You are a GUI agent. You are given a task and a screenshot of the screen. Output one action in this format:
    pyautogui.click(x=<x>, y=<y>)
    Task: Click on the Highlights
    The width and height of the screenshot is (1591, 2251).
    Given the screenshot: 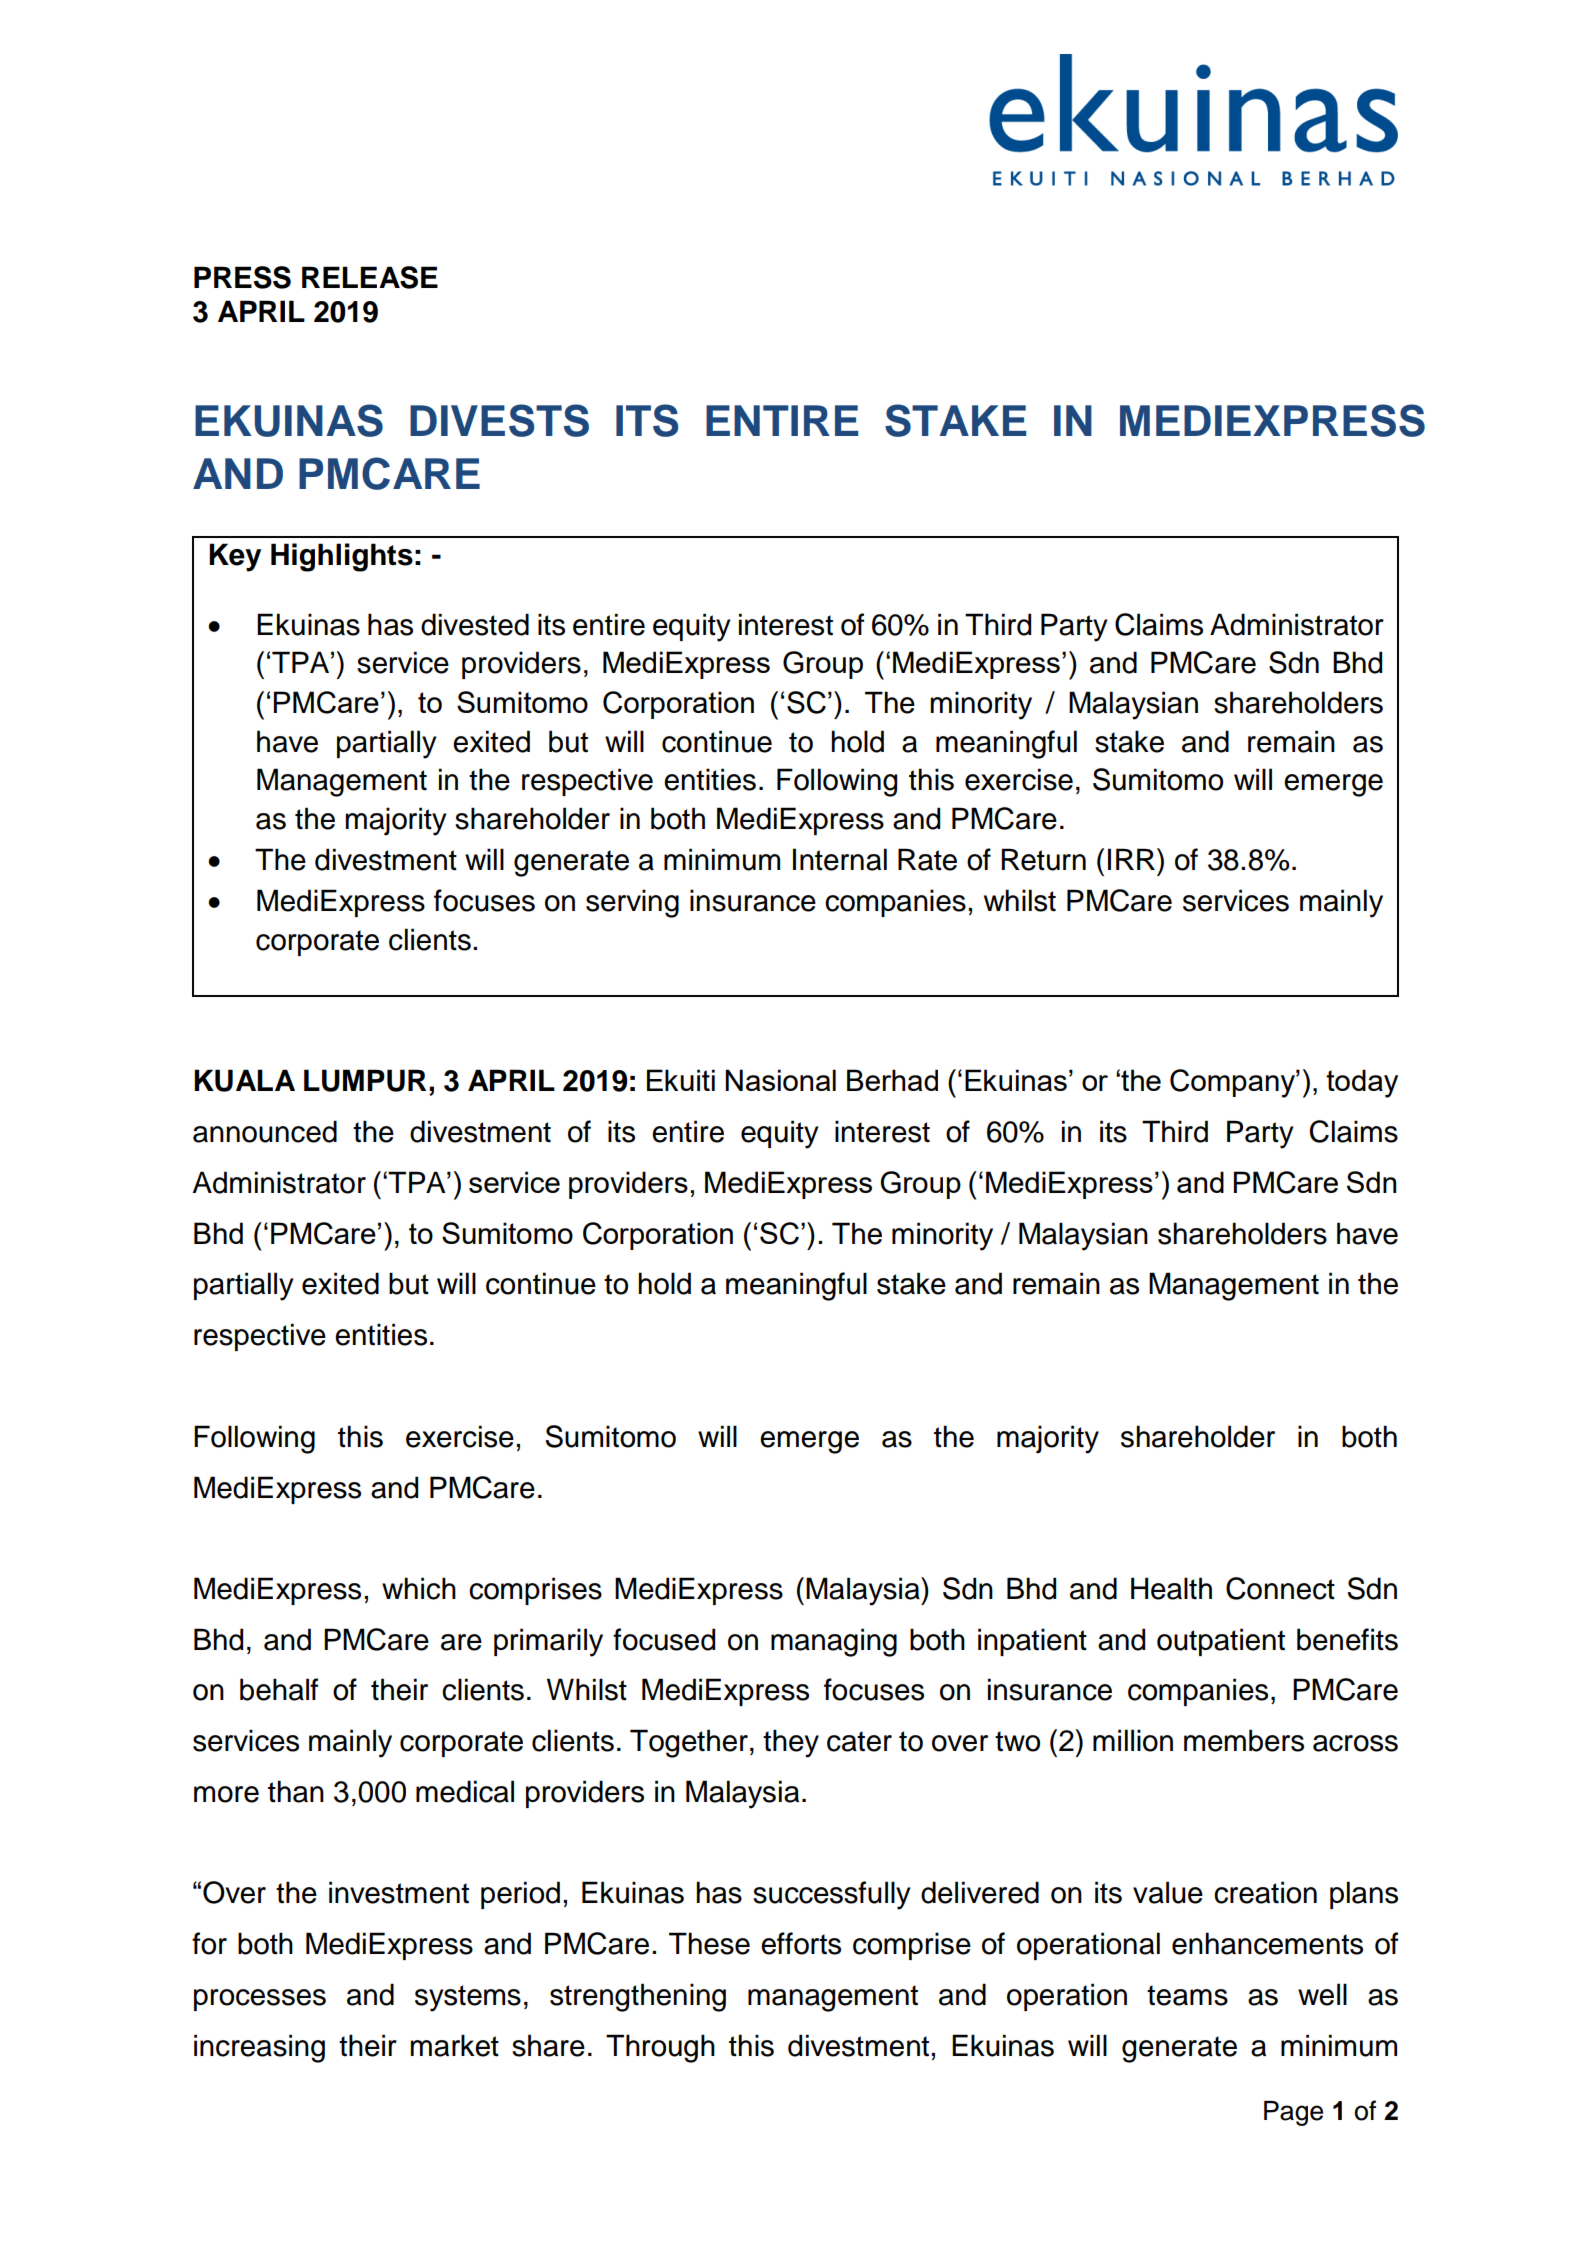 What is the action you would take?
    pyautogui.click(x=342, y=557)
